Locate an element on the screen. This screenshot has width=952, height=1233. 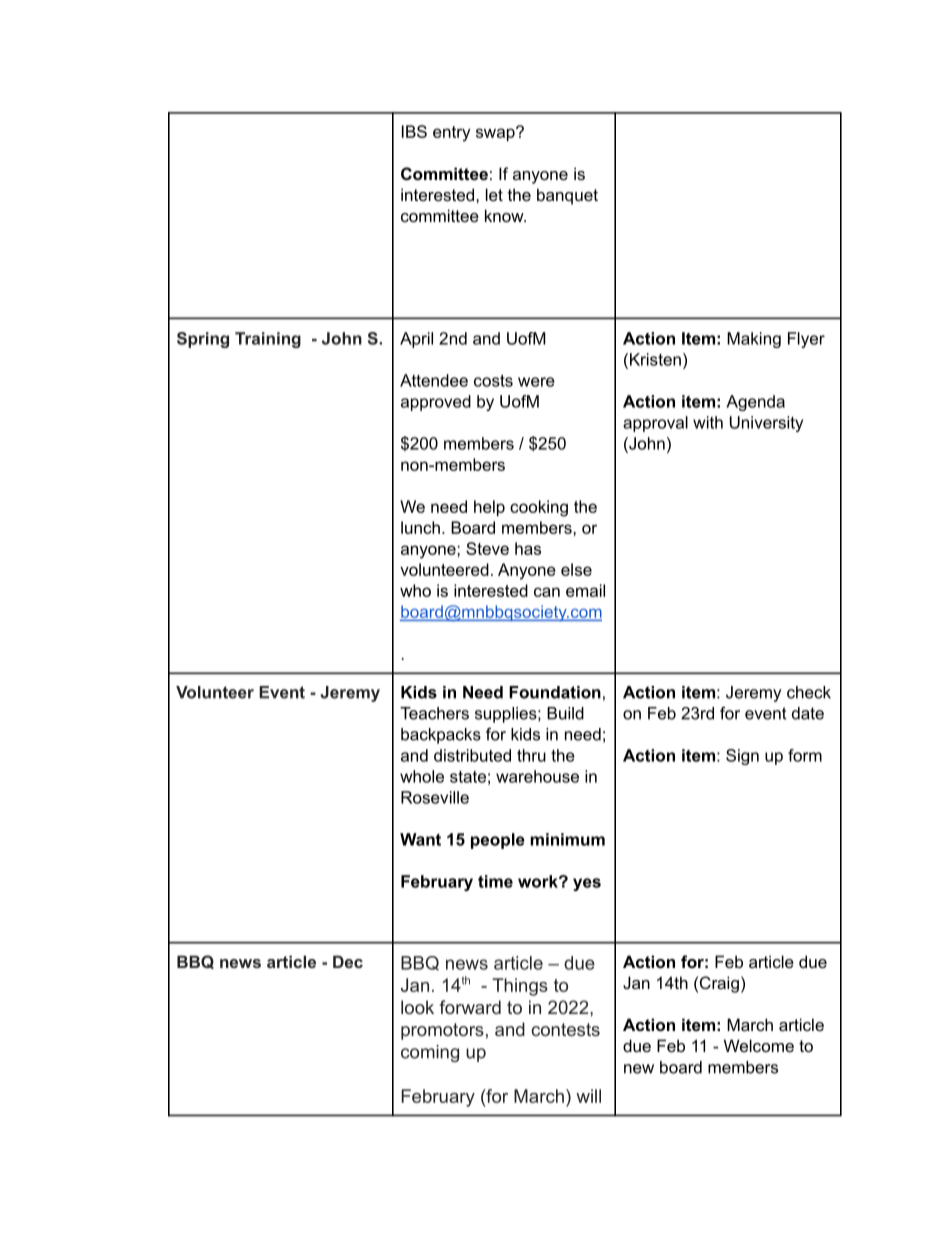
lunch is located at coordinates (420, 527).
